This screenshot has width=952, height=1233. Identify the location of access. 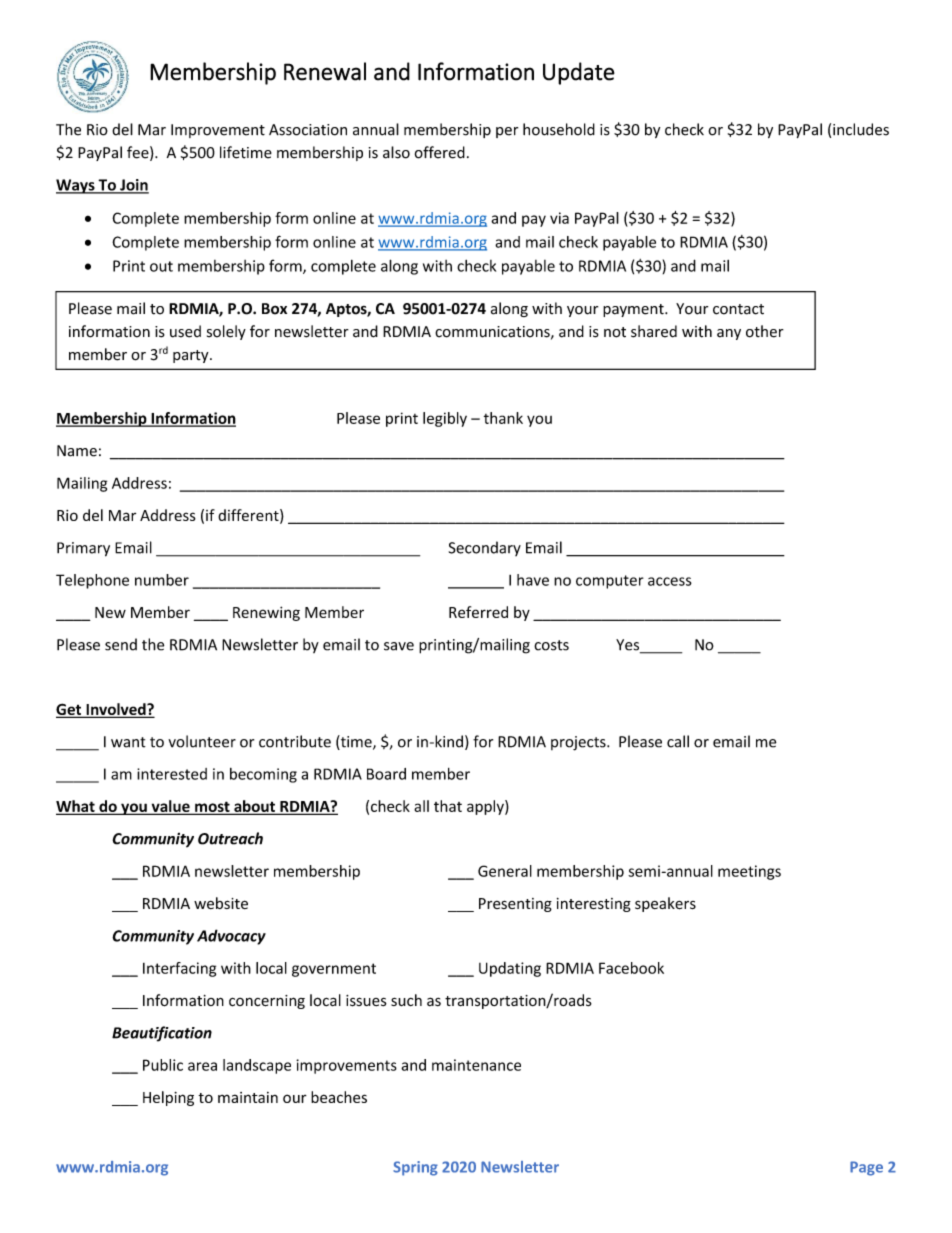
(670, 581).
